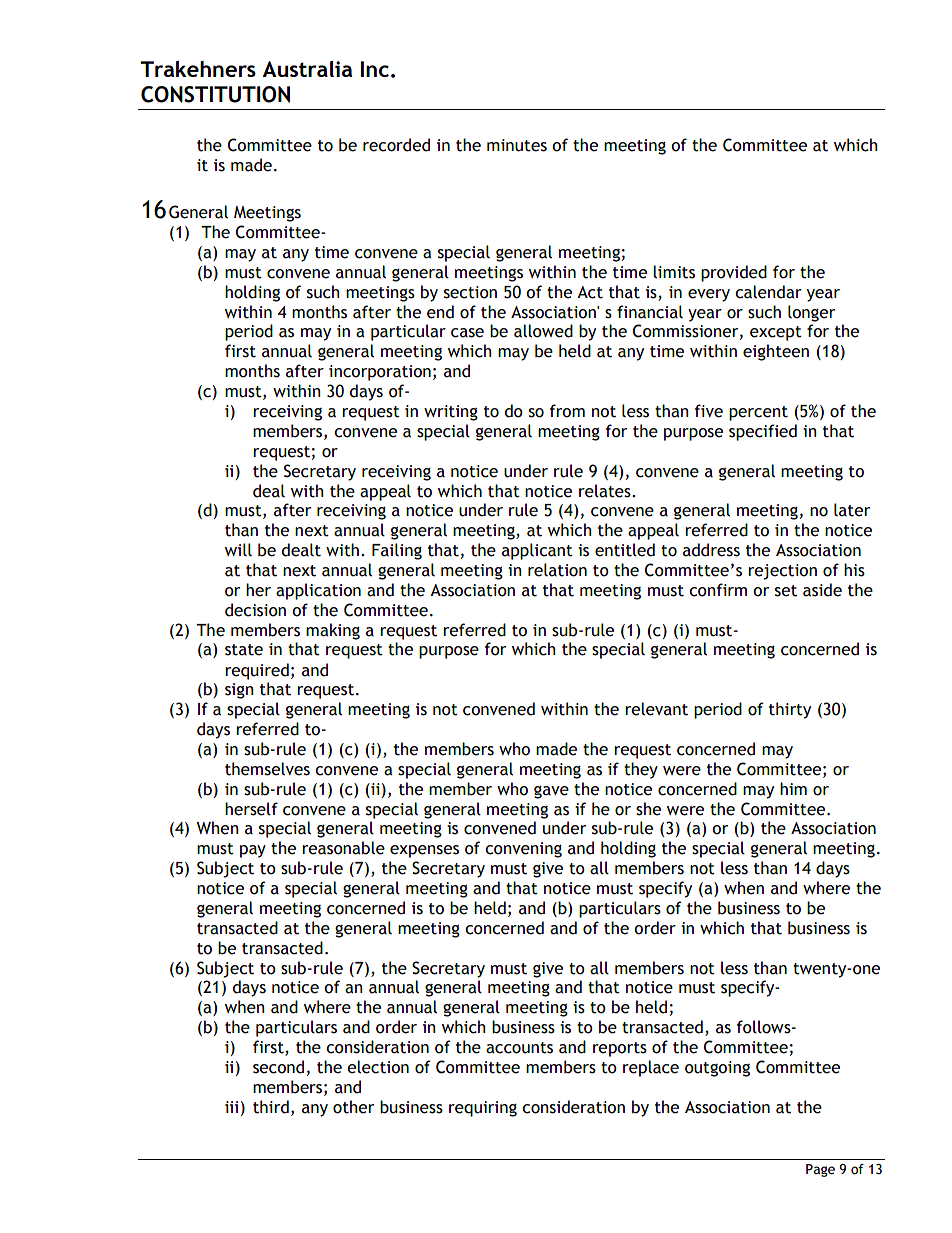 The image size is (952, 1233). What do you see at coordinates (557, 570) in the screenshot?
I see `relation` at bounding box center [557, 570].
